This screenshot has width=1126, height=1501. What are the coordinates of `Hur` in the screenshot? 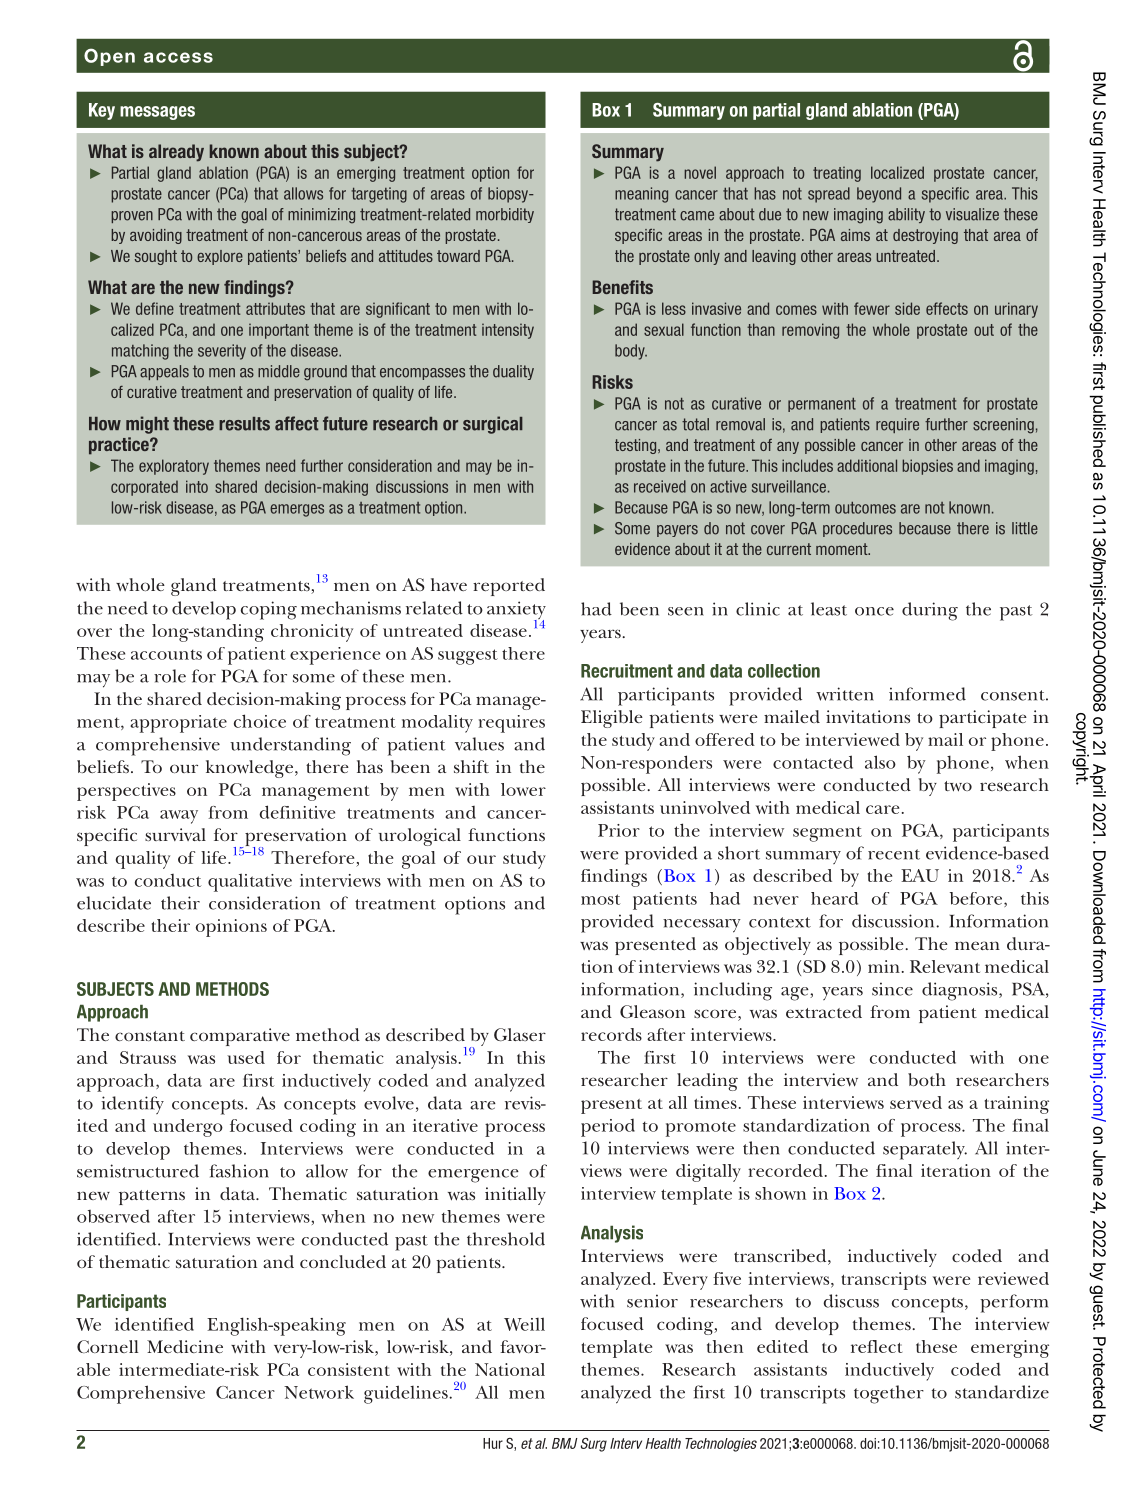 It's located at (493, 1443).
